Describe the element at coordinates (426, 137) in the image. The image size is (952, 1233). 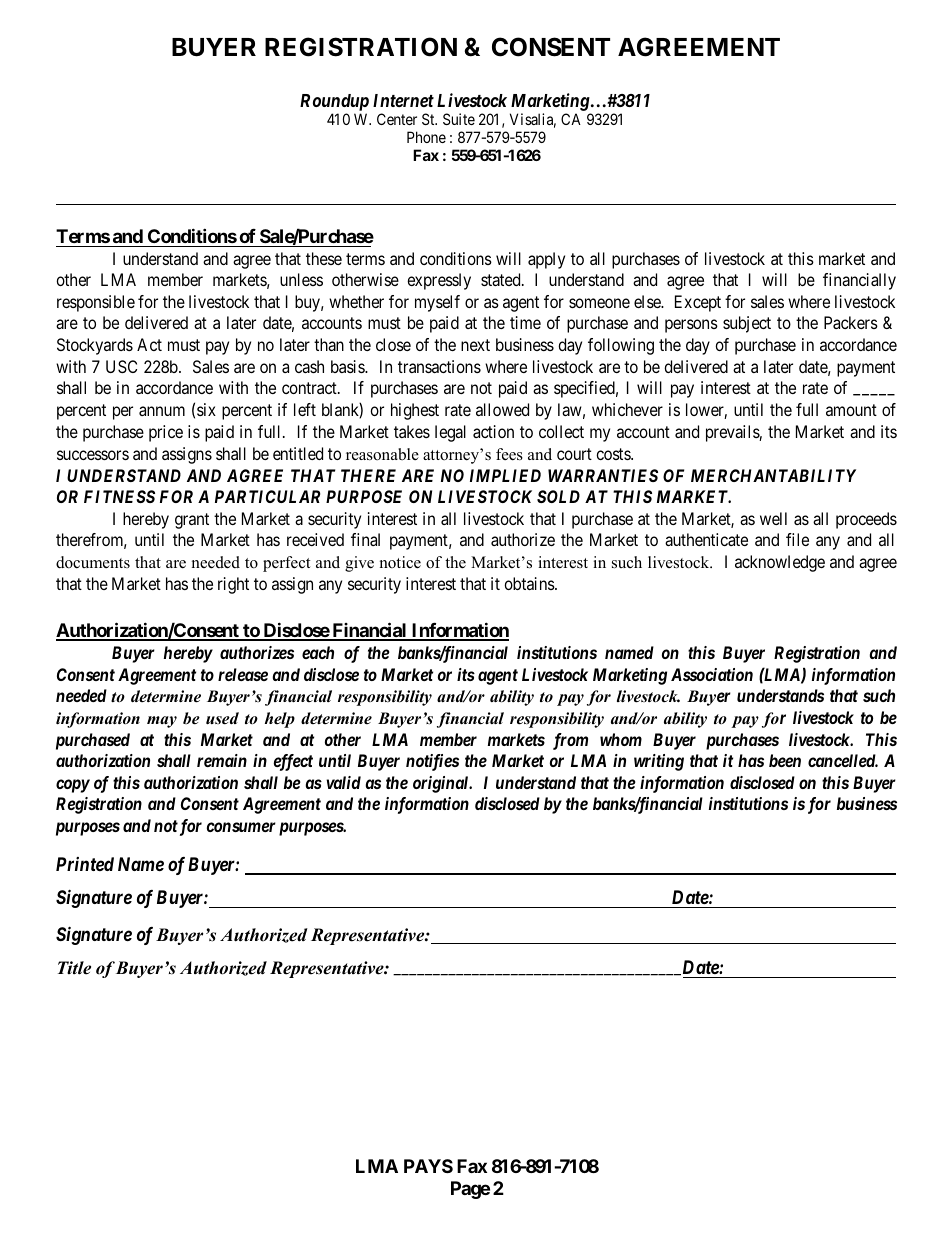
I see `Phone` at that location.
